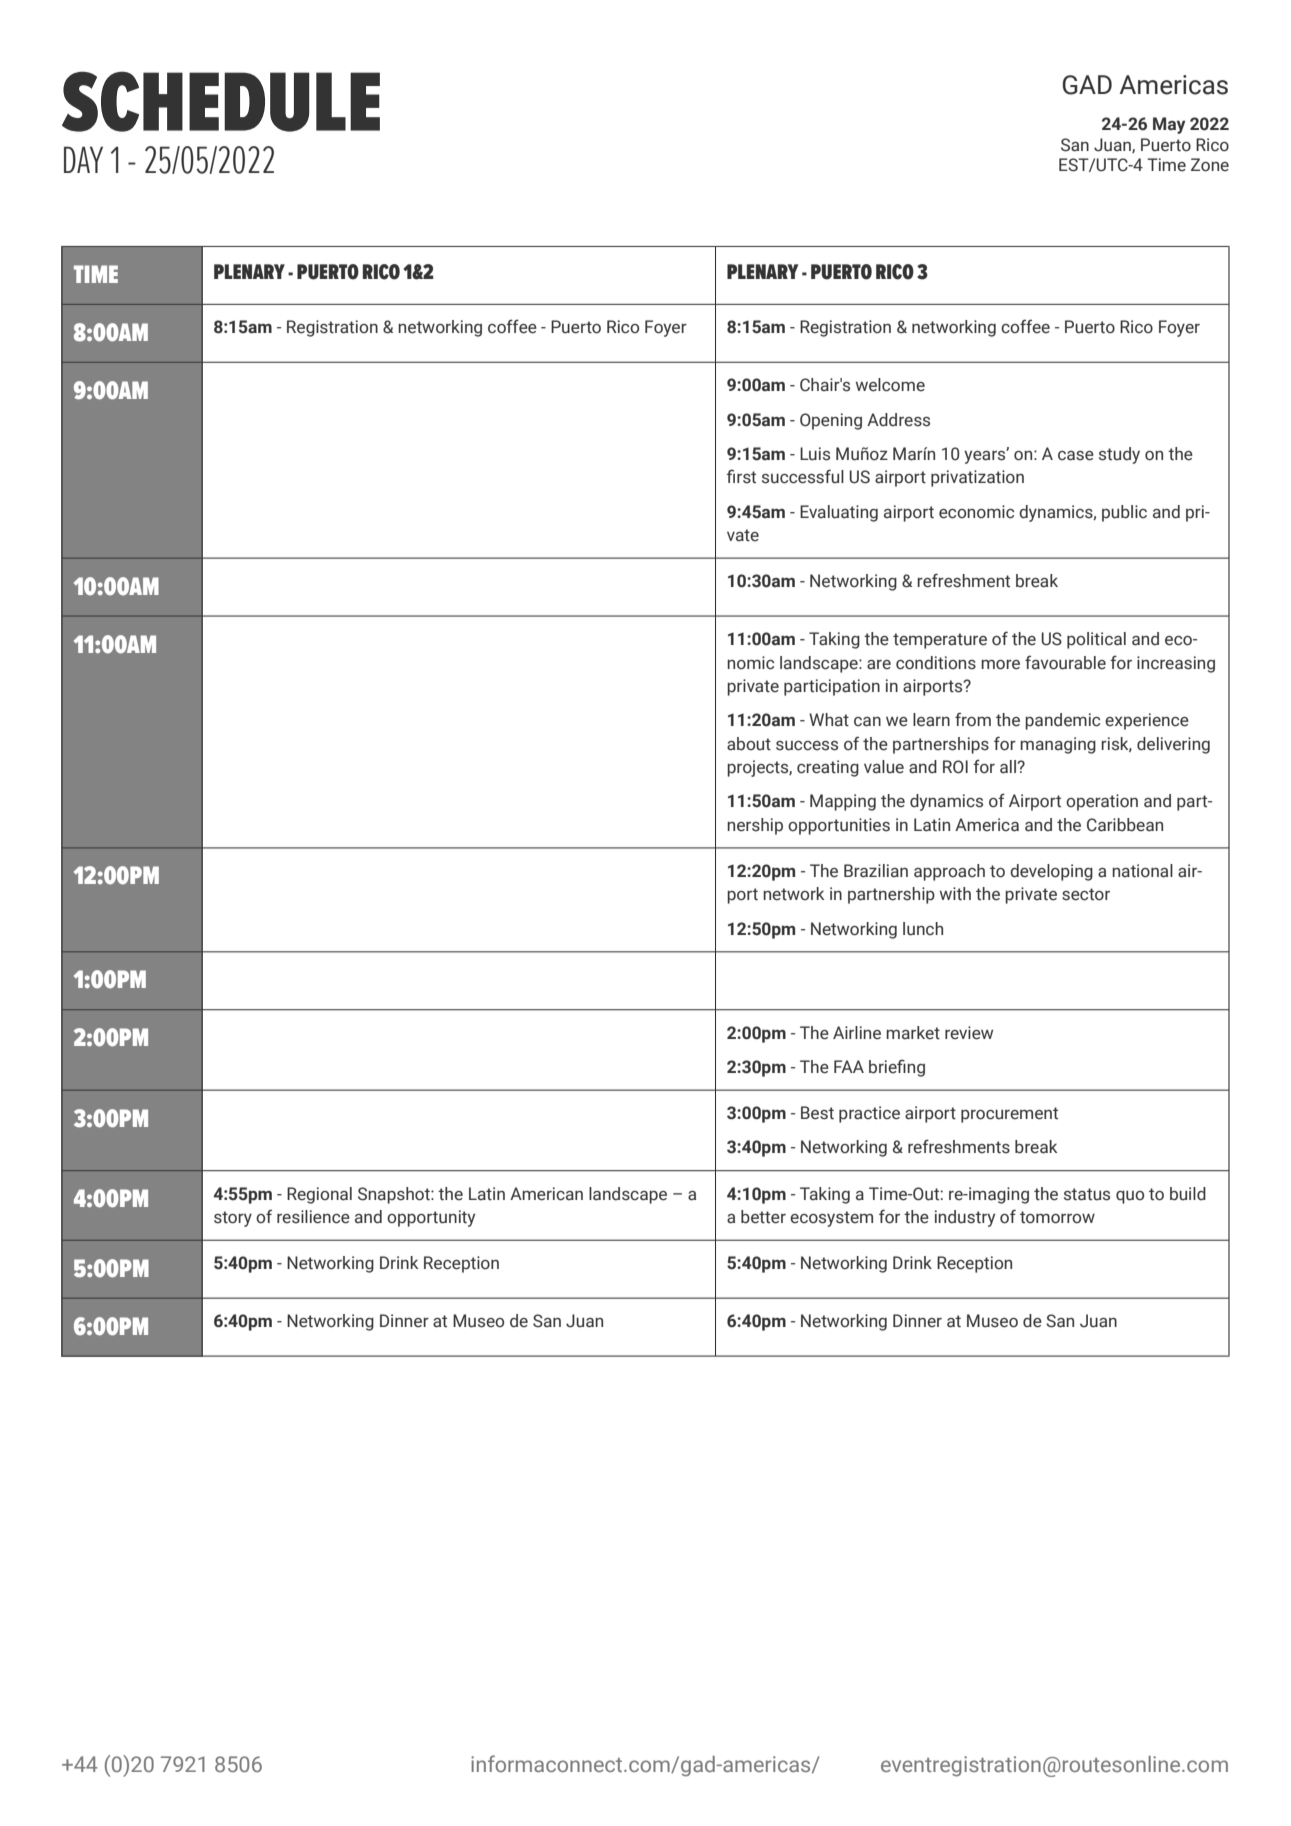 The image size is (1291, 1826). Describe the element at coordinates (1087, 1194) in the image. I see `status` at that location.
